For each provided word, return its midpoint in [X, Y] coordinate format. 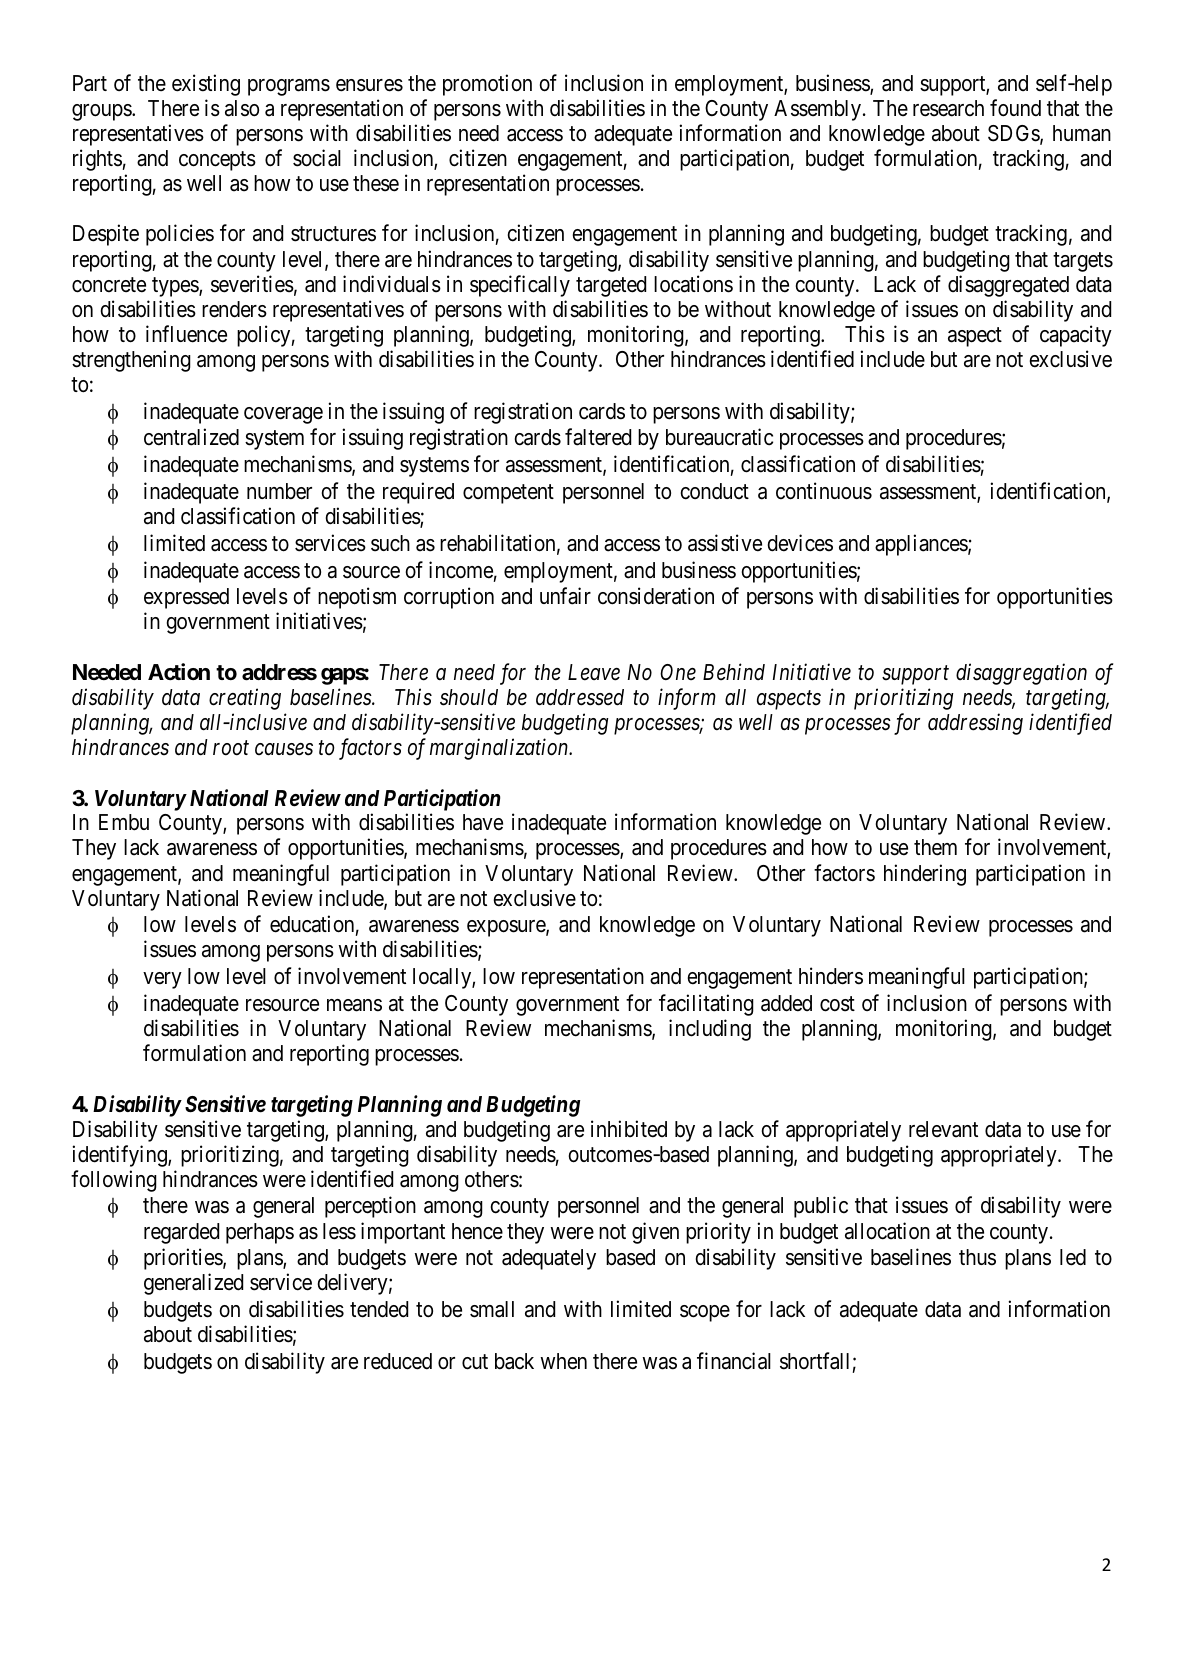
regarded [181, 1233]
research [948, 108]
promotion [487, 85]
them [935, 847]
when [563, 1361]
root [231, 748]
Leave [594, 672]
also [242, 108]
